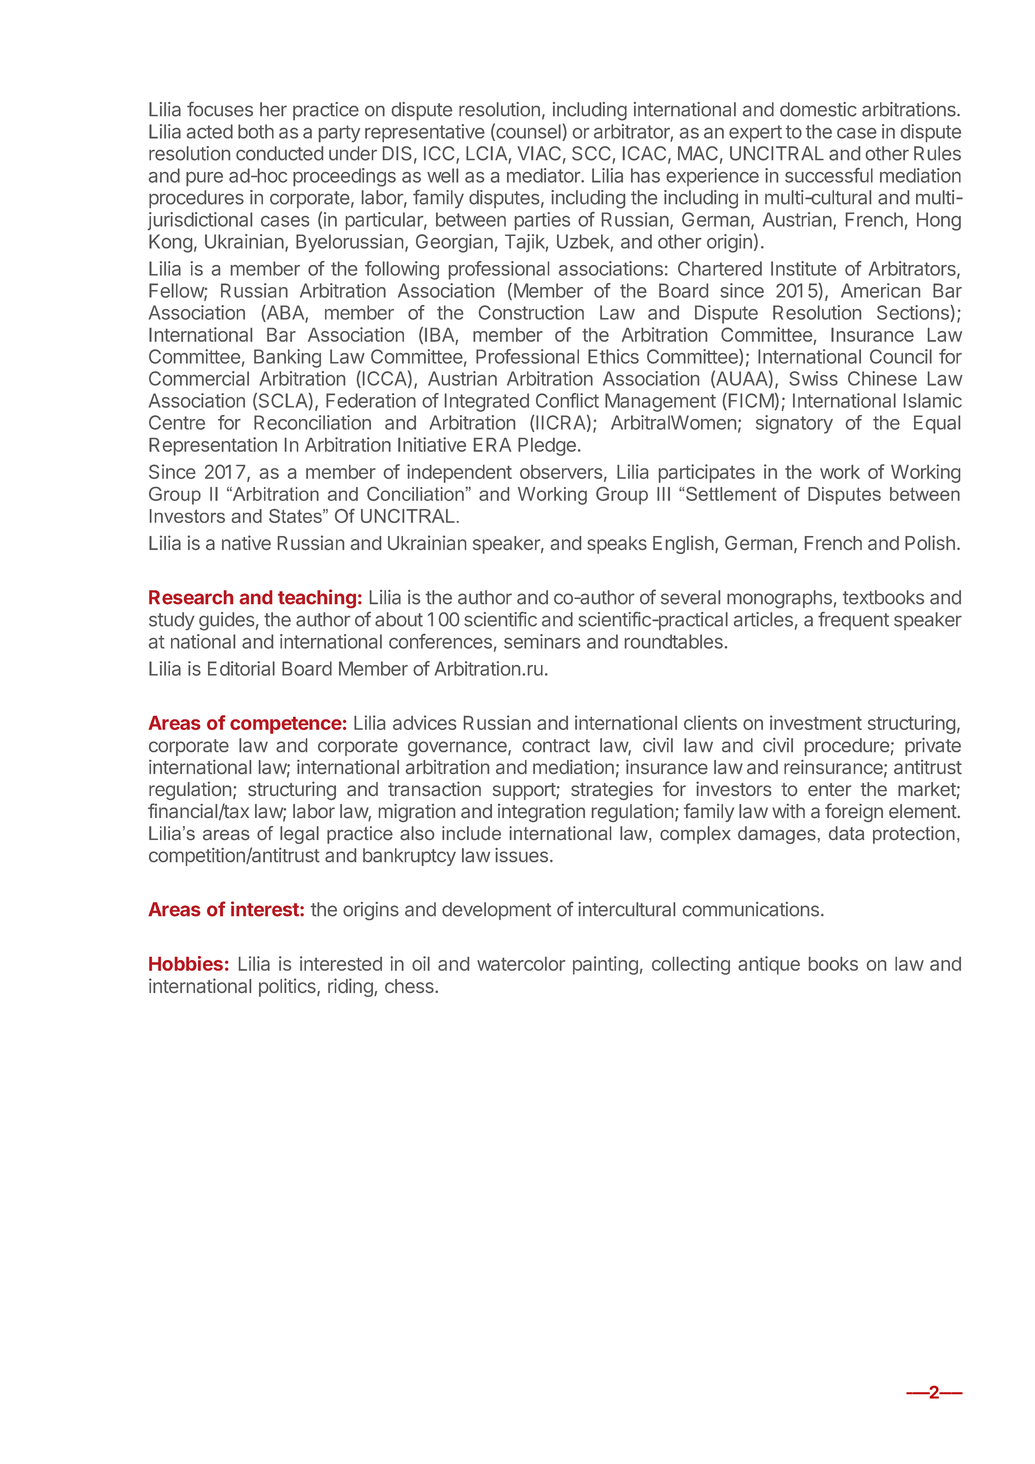  What do you see at coordinates (818, 109) in the screenshot?
I see `domestic` at bounding box center [818, 109].
